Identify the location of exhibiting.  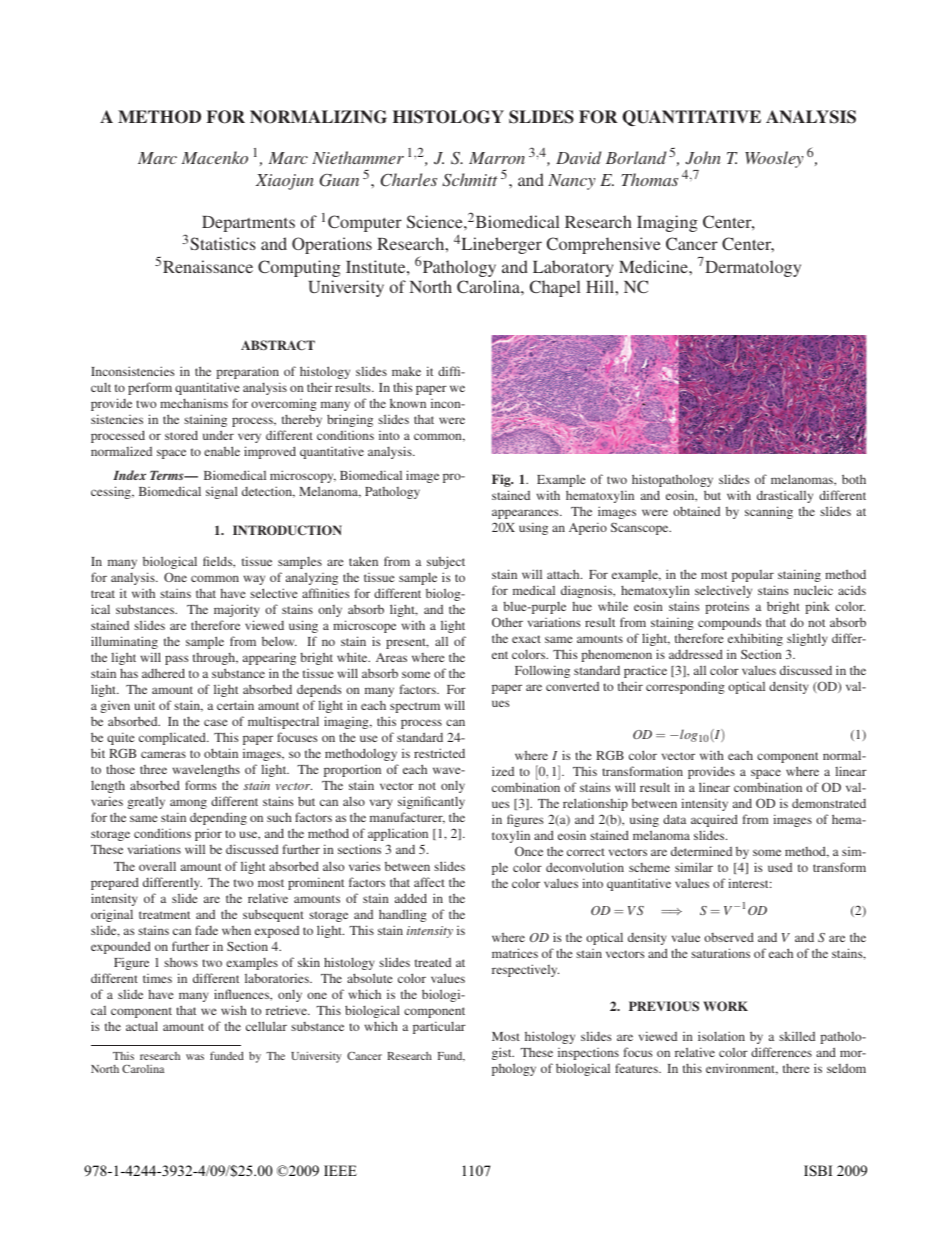
(755, 639).
